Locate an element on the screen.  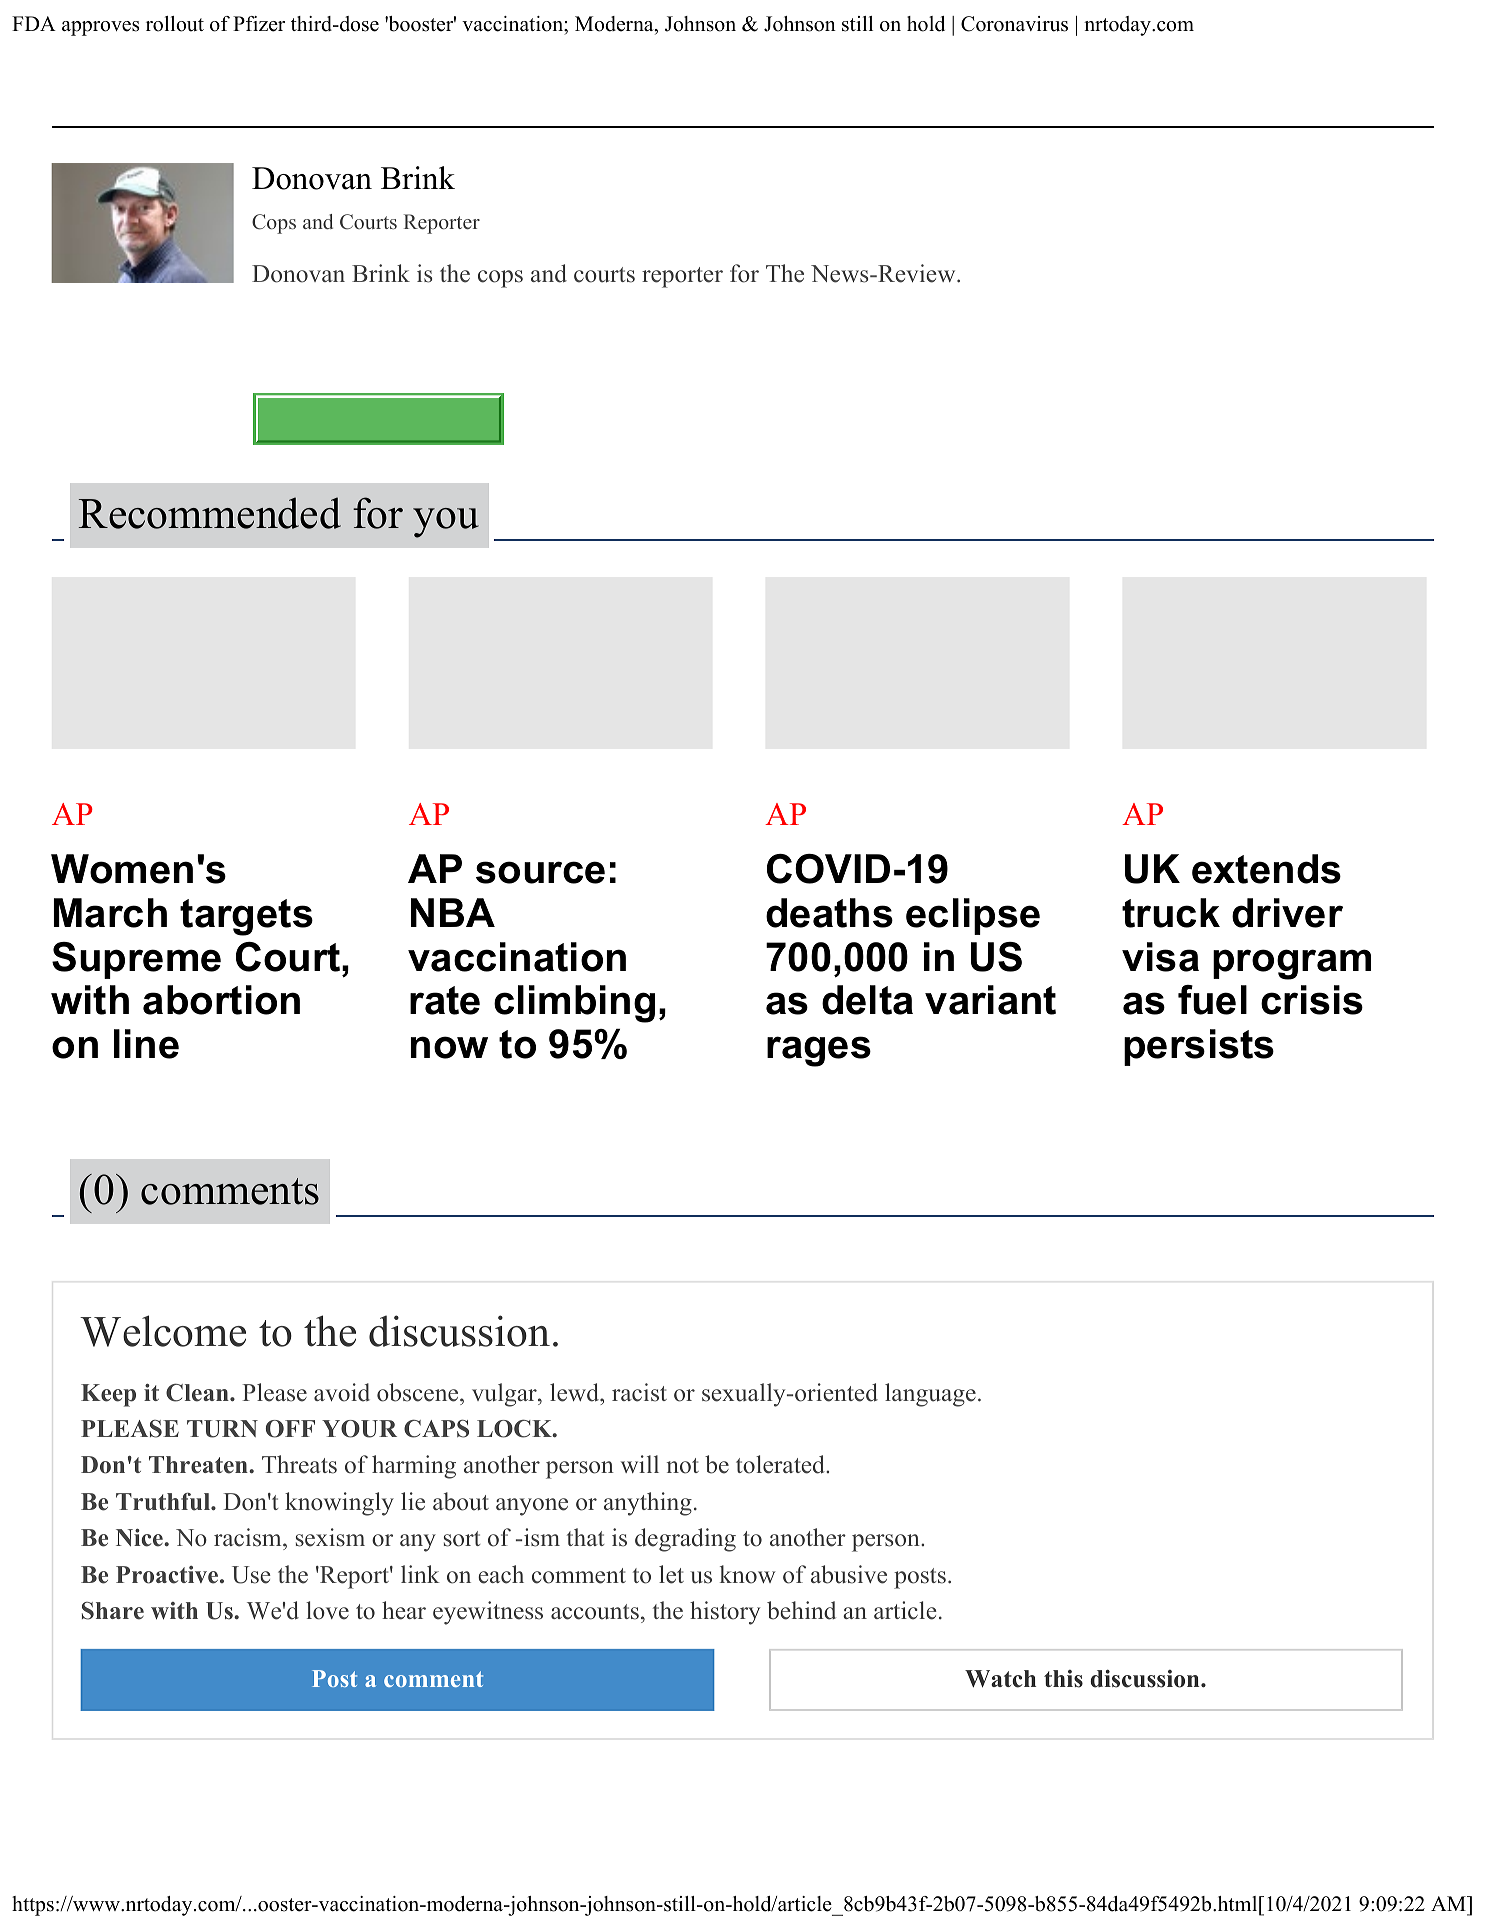
Share is located at coordinates (113, 1611).
